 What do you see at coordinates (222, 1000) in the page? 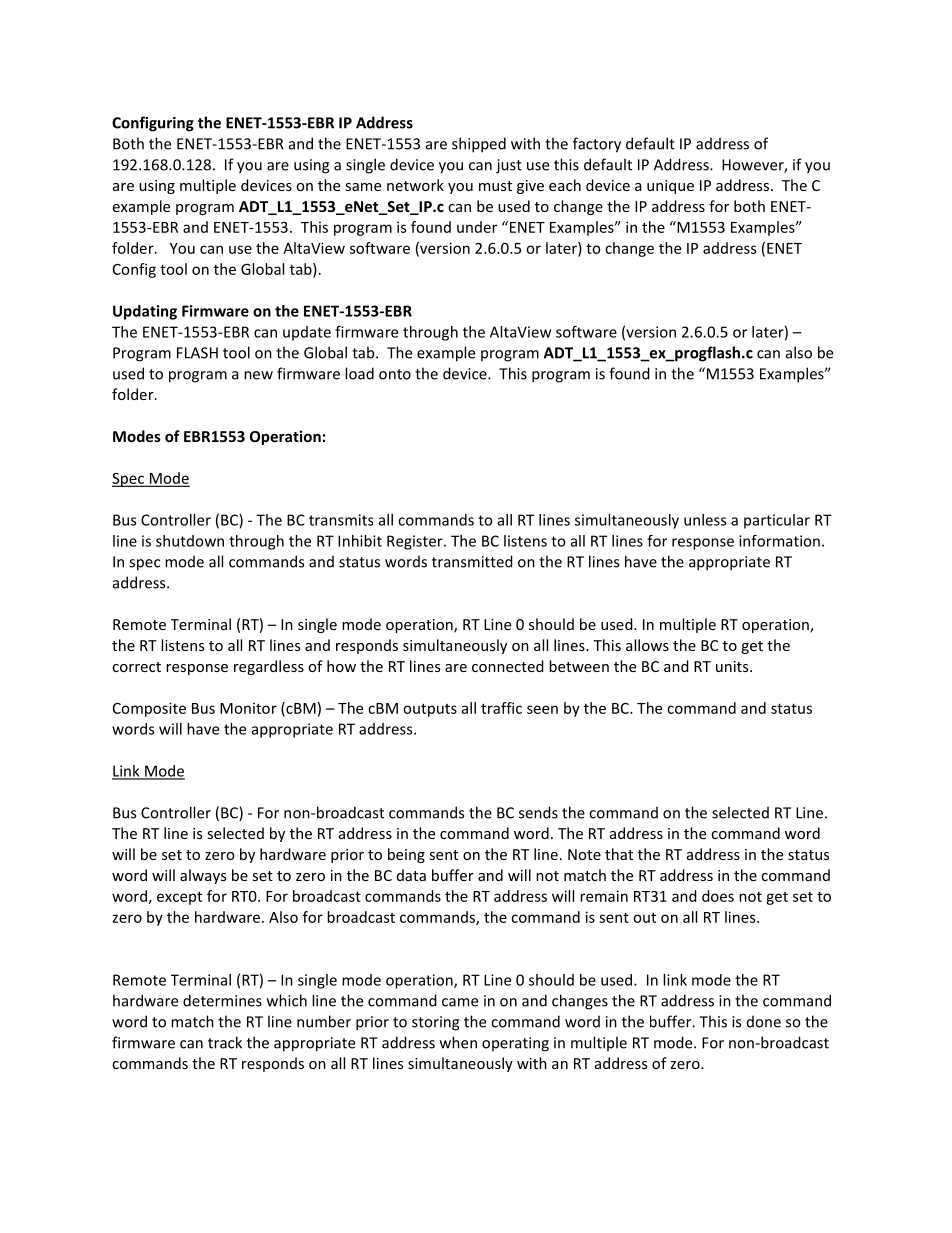
I see `determines` at bounding box center [222, 1000].
